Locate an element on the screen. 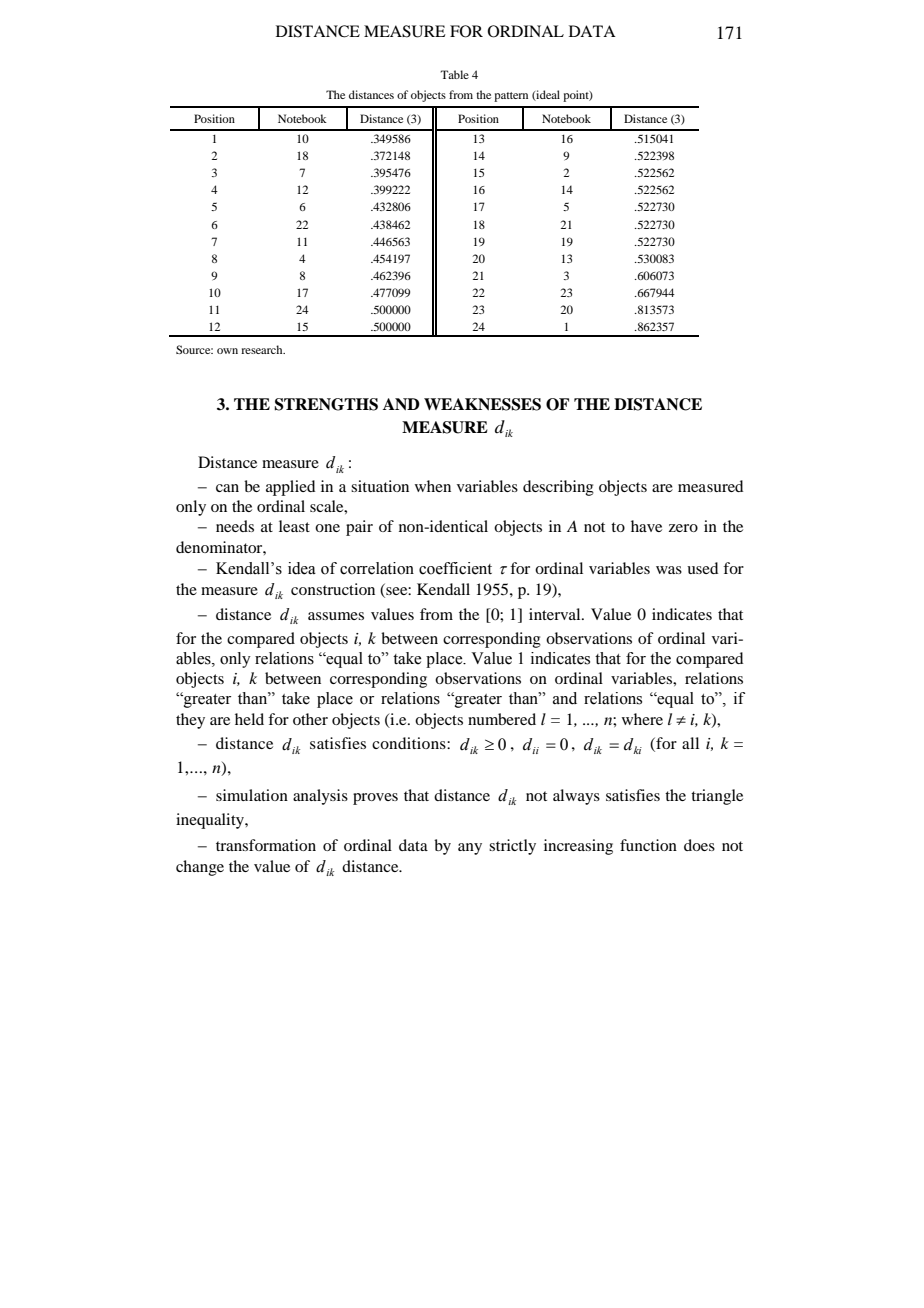 This screenshot has height=1308, width=924. numbered is located at coordinates (502, 719).
